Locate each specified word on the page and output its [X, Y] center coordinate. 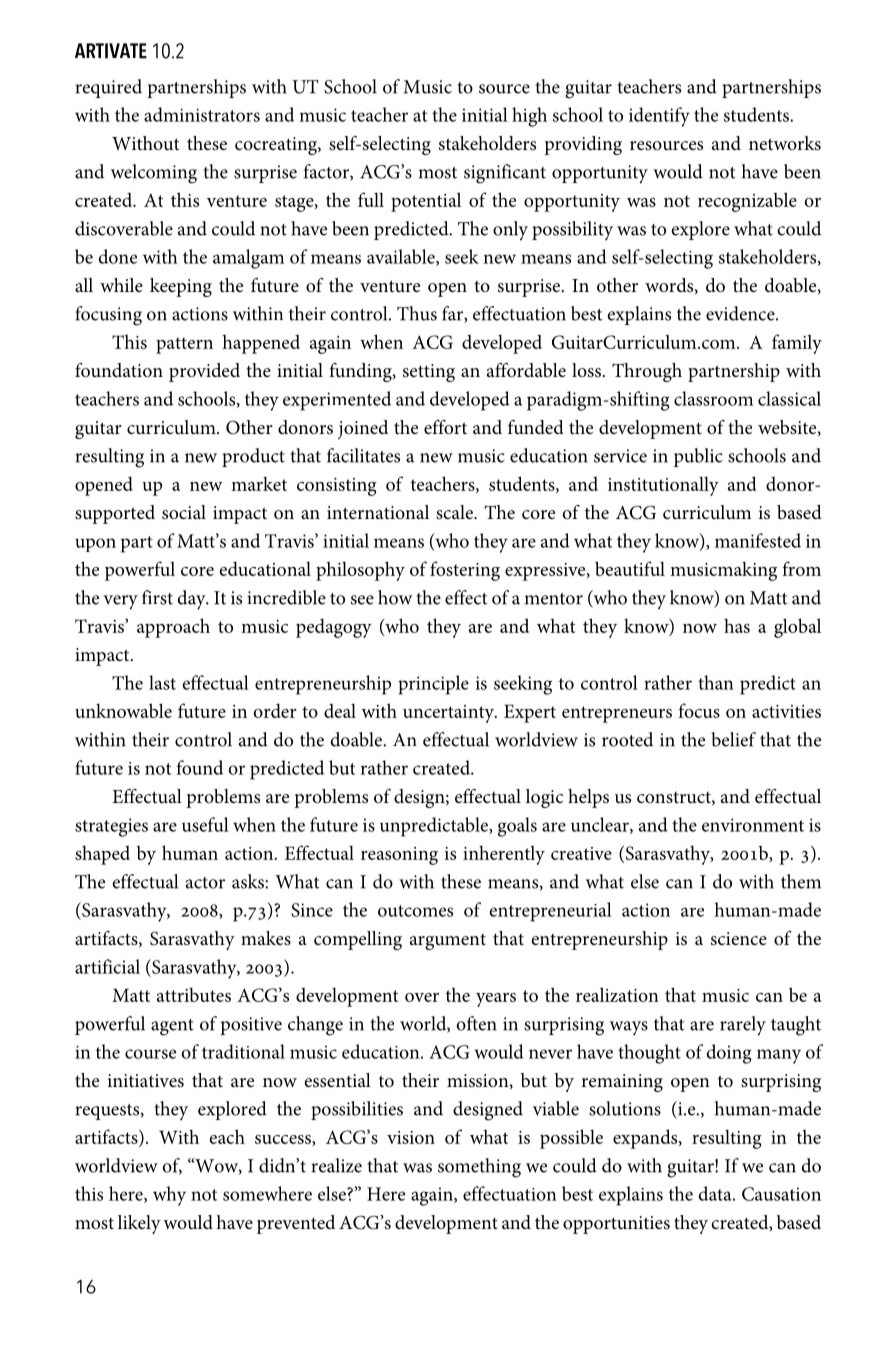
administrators [202, 114]
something [479, 1168]
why [169, 1196]
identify [659, 117]
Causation [781, 1194]
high [529, 117]
